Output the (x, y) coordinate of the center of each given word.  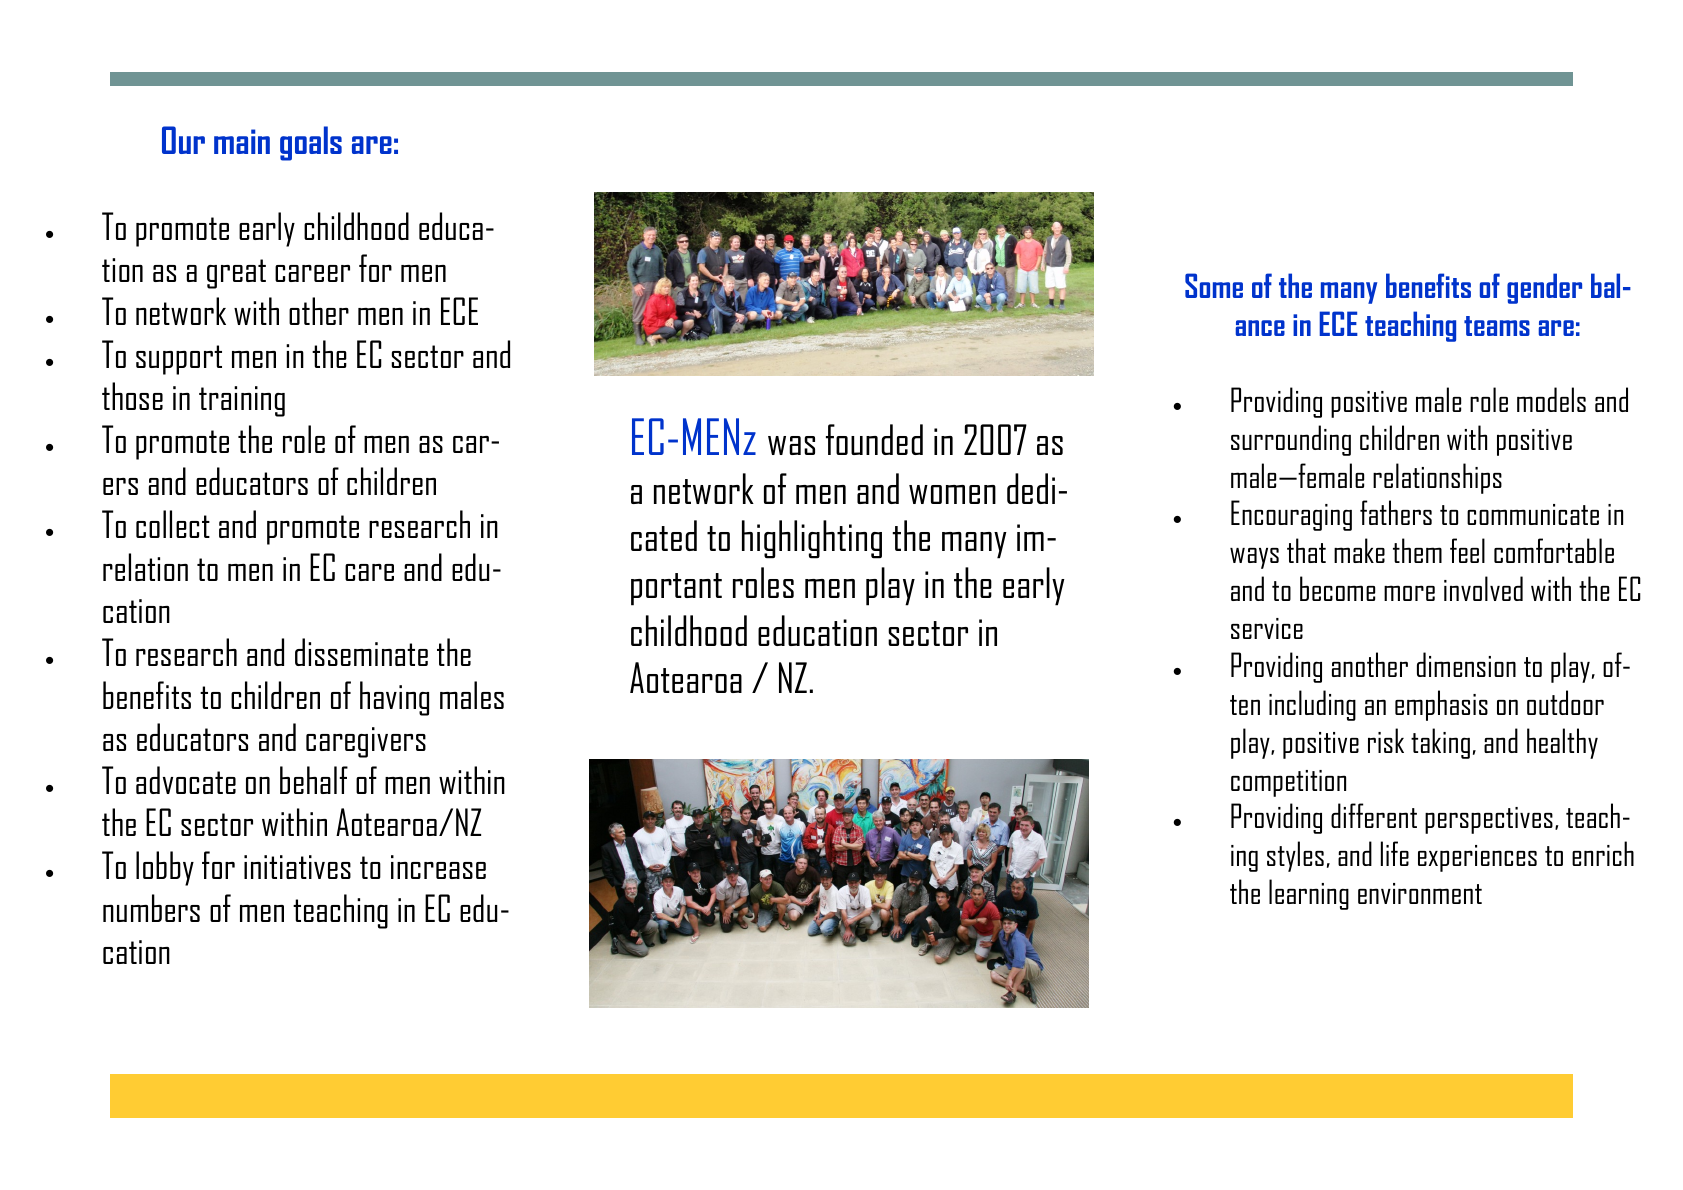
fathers (1396, 512)
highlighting (812, 539)
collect (173, 524)
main (242, 141)
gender (1544, 288)
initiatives (297, 867)
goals (311, 143)
